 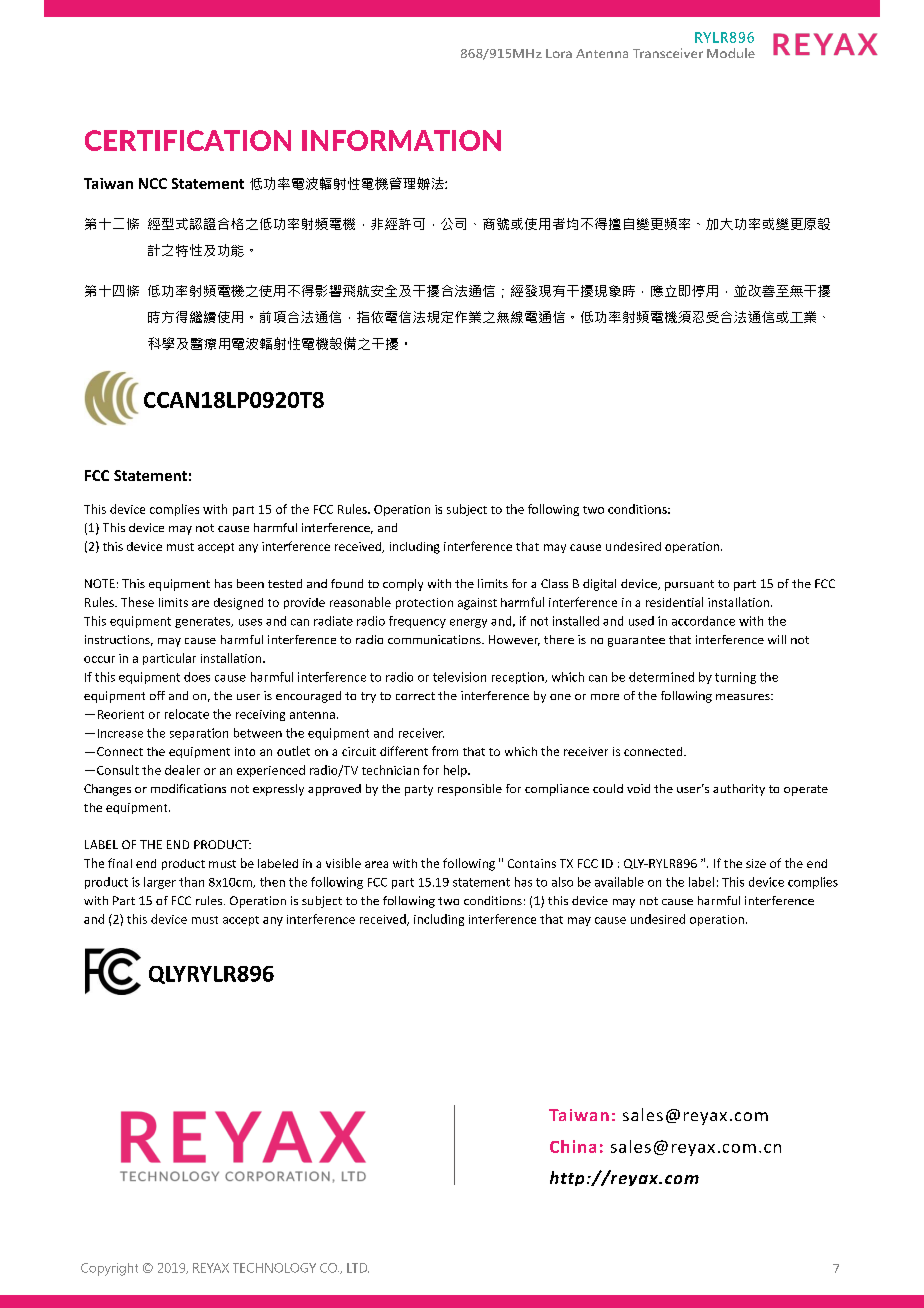 I want to click on CERTIFICATION, so click(x=188, y=140).
